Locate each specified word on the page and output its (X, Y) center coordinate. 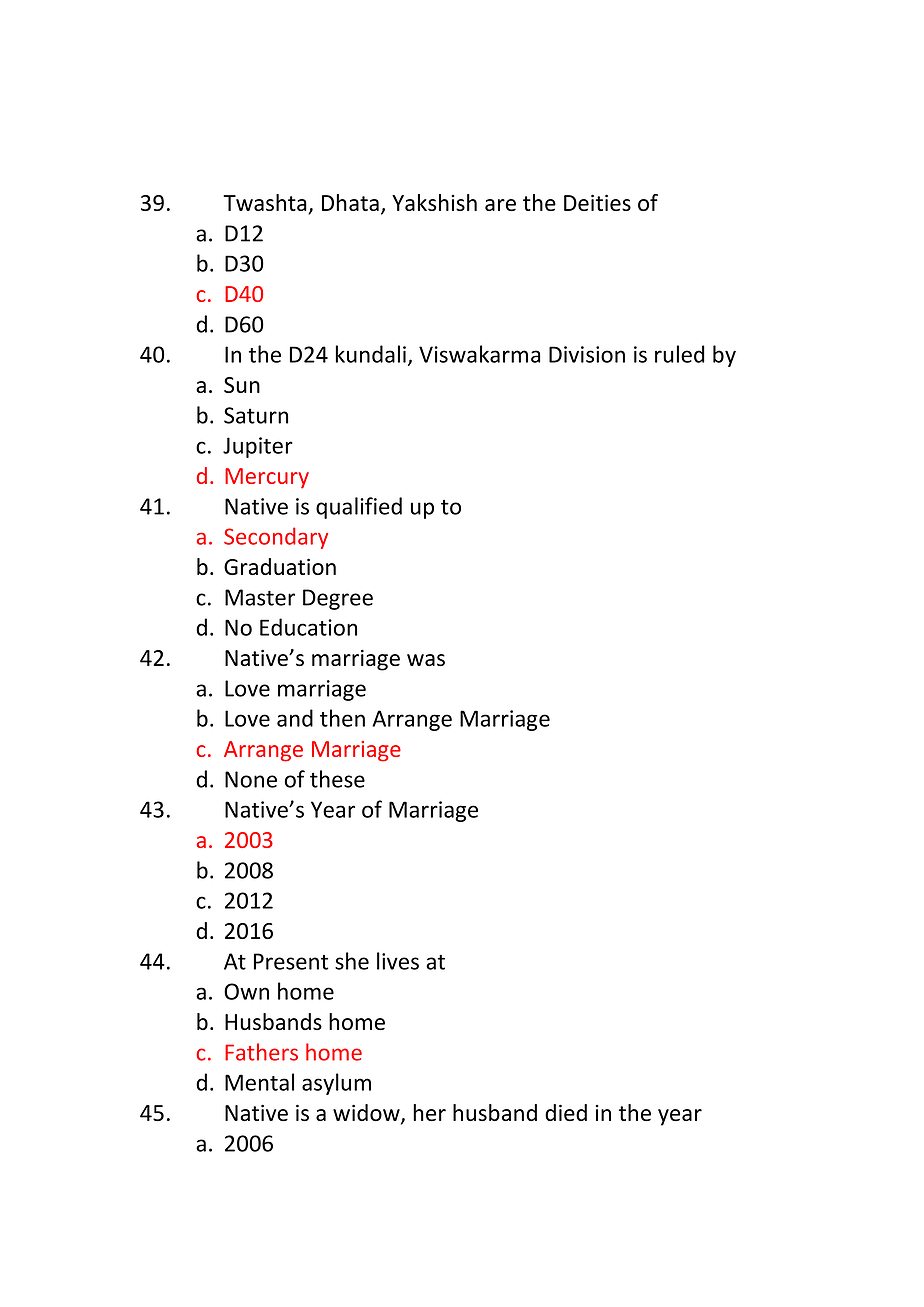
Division (587, 354)
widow (367, 1114)
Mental (259, 1082)
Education (308, 627)
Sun (242, 385)
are (500, 205)
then (342, 718)
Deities (597, 202)
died (566, 1112)
